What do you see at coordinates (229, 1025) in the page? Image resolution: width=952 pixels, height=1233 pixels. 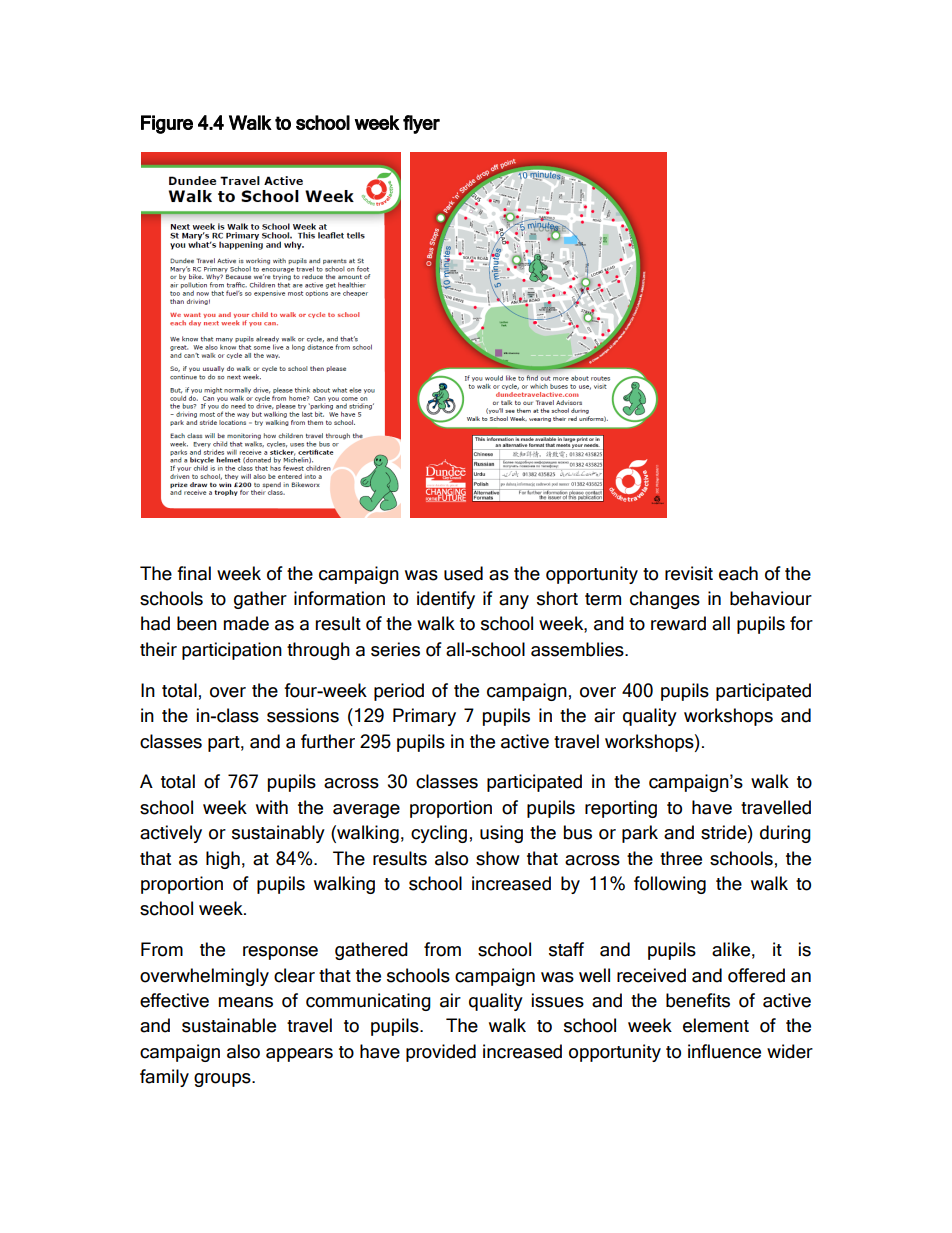 I see `sustainable` at bounding box center [229, 1025].
